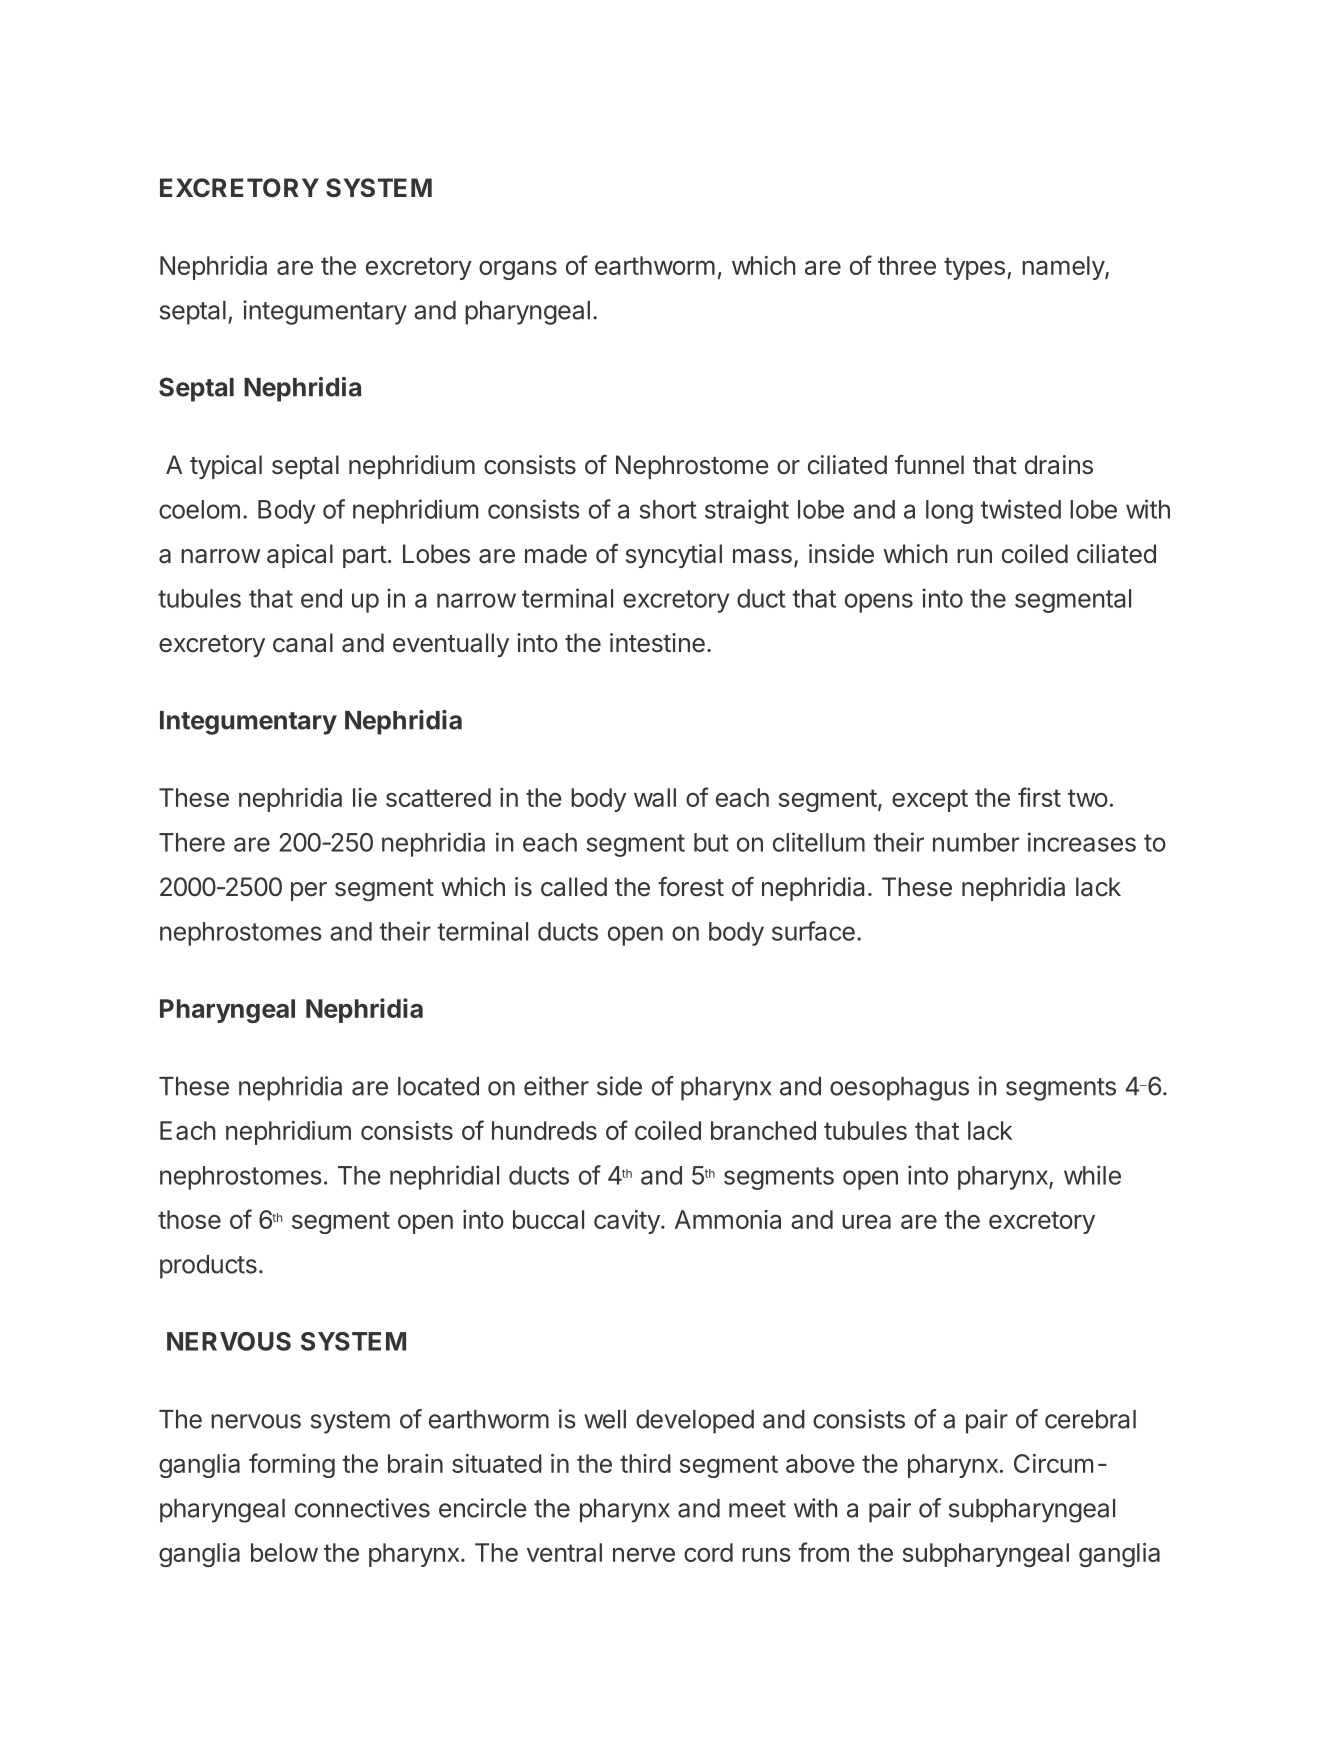 This image has width=1344, height=1740. What do you see at coordinates (907, 265) in the image?
I see `three` at bounding box center [907, 265].
